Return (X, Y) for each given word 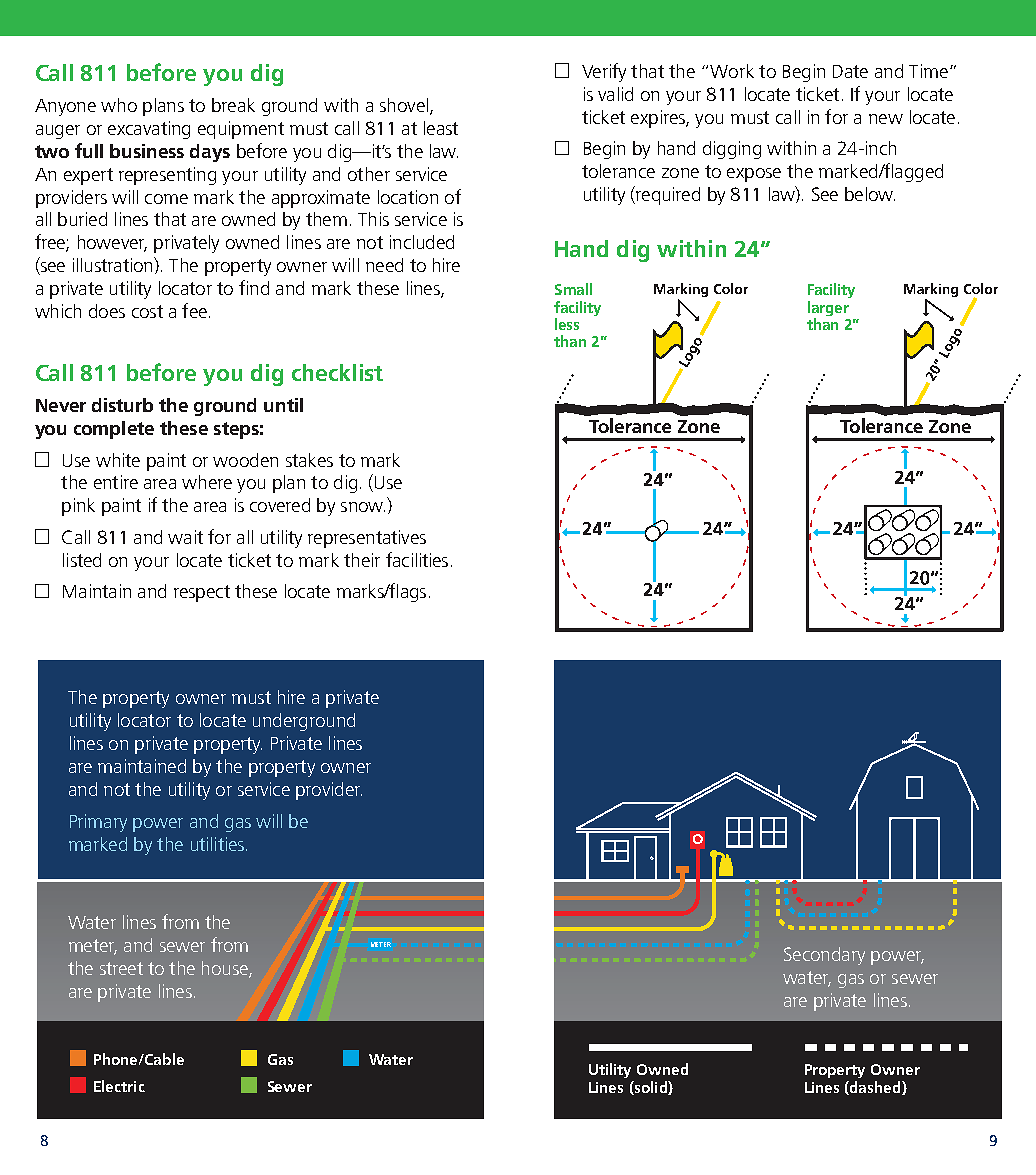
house (226, 969)
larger (828, 310)
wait (185, 537)
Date (850, 71)
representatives (367, 539)
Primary (98, 823)
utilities (217, 844)
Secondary (824, 956)
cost (147, 311)
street (121, 968)
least (441, 128)
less (567, 324)
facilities (417, 559)
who (119, 105)
